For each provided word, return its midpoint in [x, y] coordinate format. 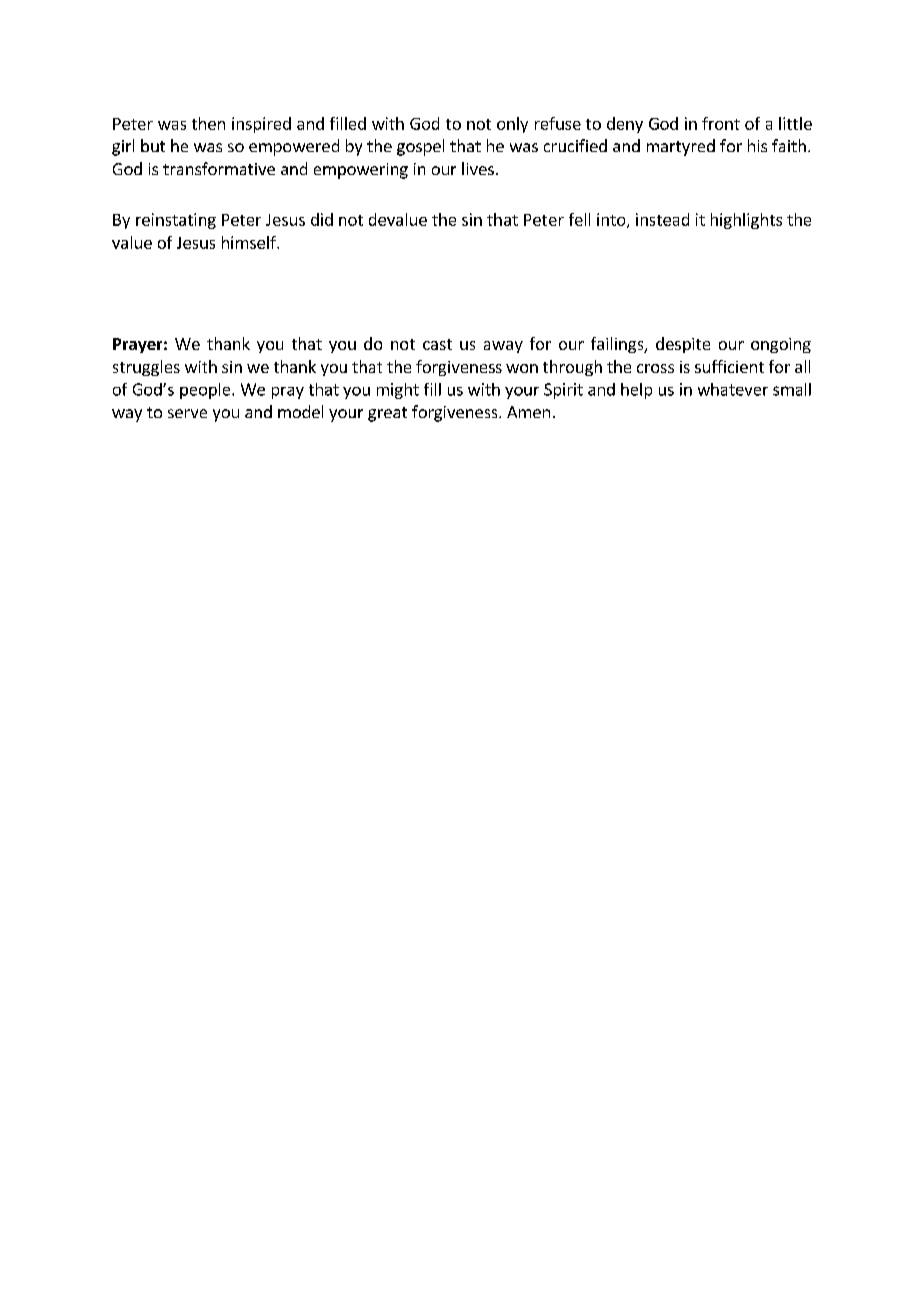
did [322, 219]
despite [683, 345]
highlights [746, 221]
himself [250, 242]
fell [579, 219]
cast [437, 344]
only [512, 125]
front [721, 123]
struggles [146, 368]
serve [187, 413]
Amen [528, 412]
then [208, 123]
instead [662, 219]
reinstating [176, 221]
